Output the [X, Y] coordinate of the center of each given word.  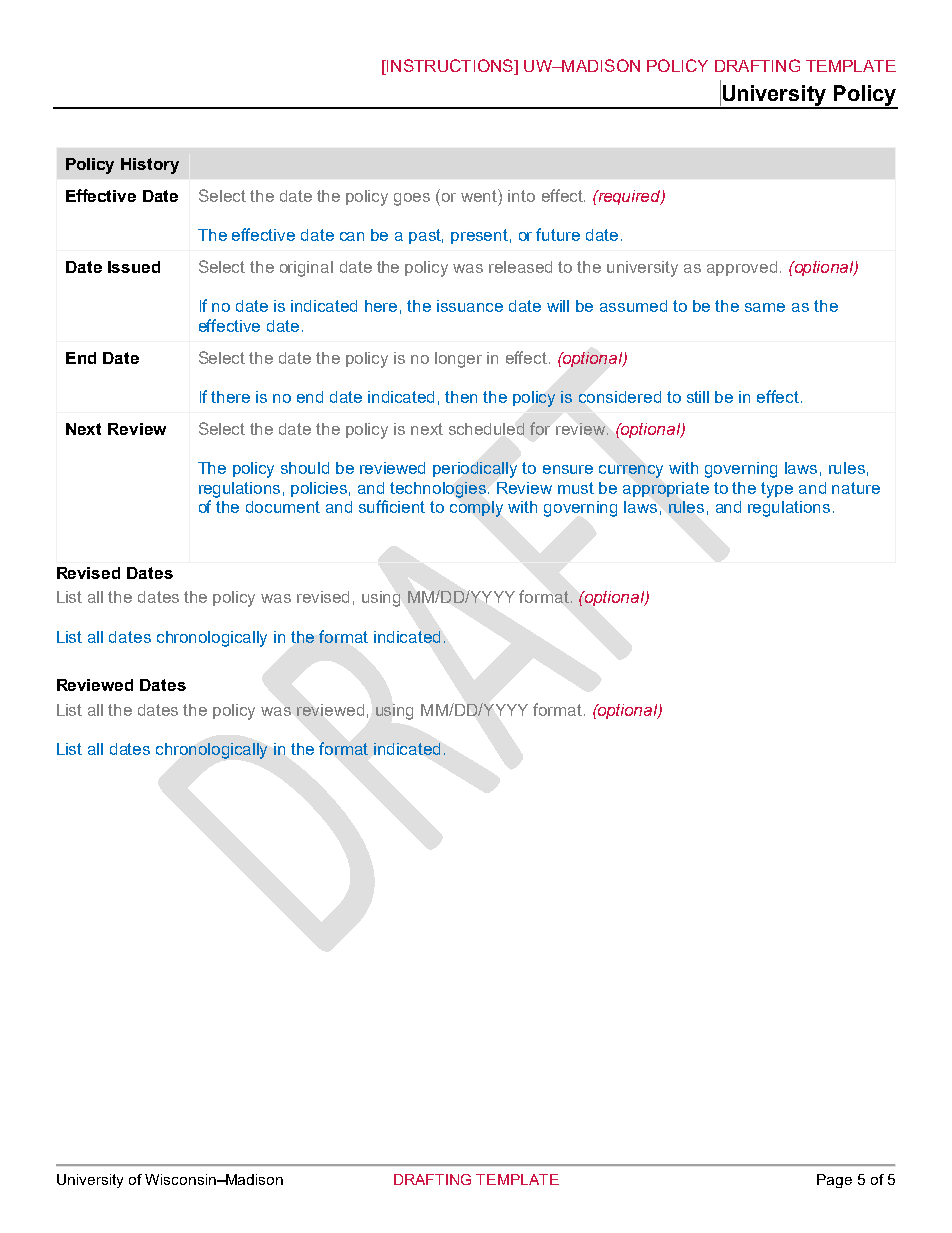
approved [742, 268]
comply [476, 509]
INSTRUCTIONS [450, 67]
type [777, 490]
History [150, 166]
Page [834, 1181]
